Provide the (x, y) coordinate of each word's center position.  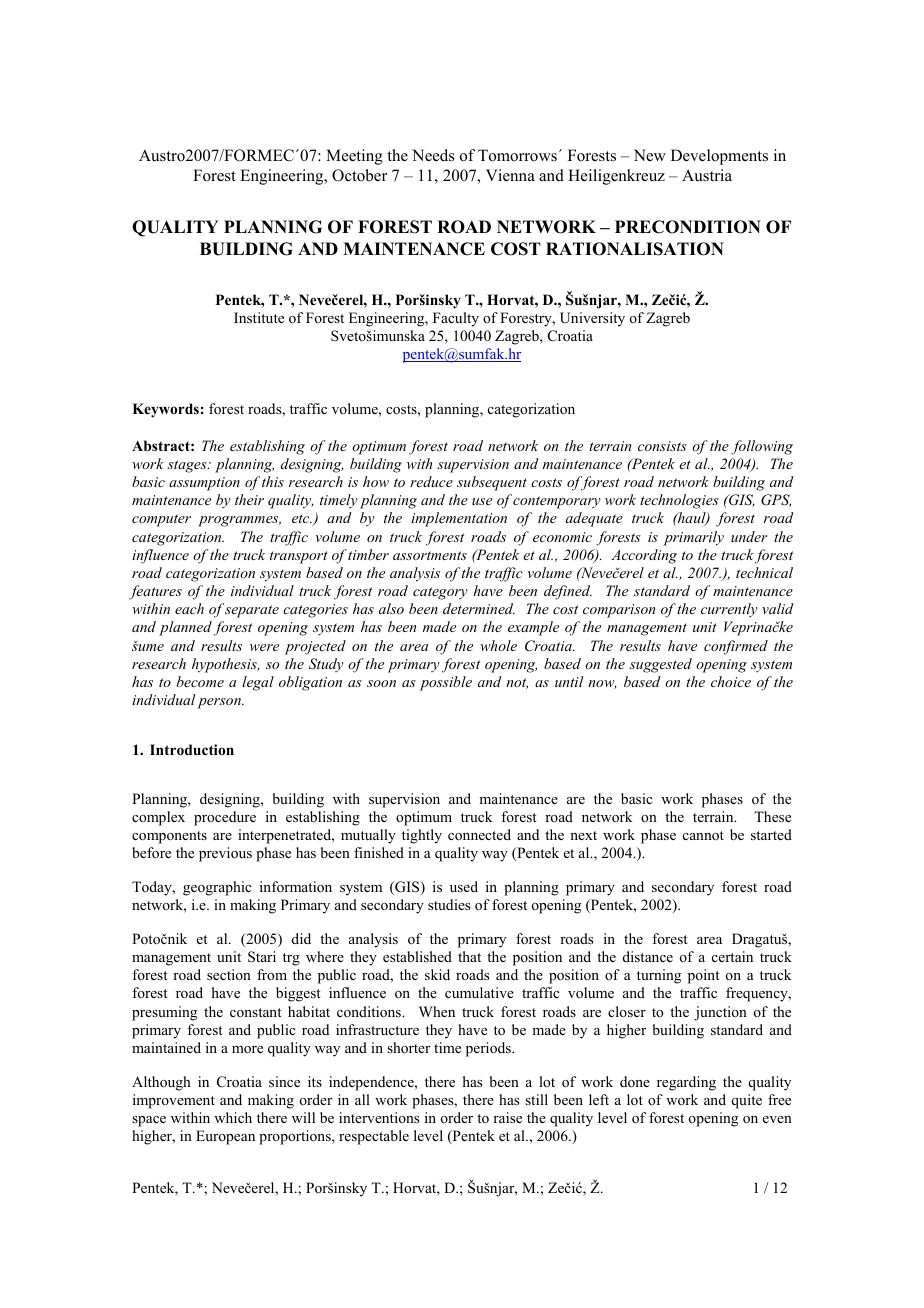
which (233, 1117)
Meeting (354, 157)
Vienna (510, 175)
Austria (707, 175)
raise (507, 1117)
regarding (686, 1083)
